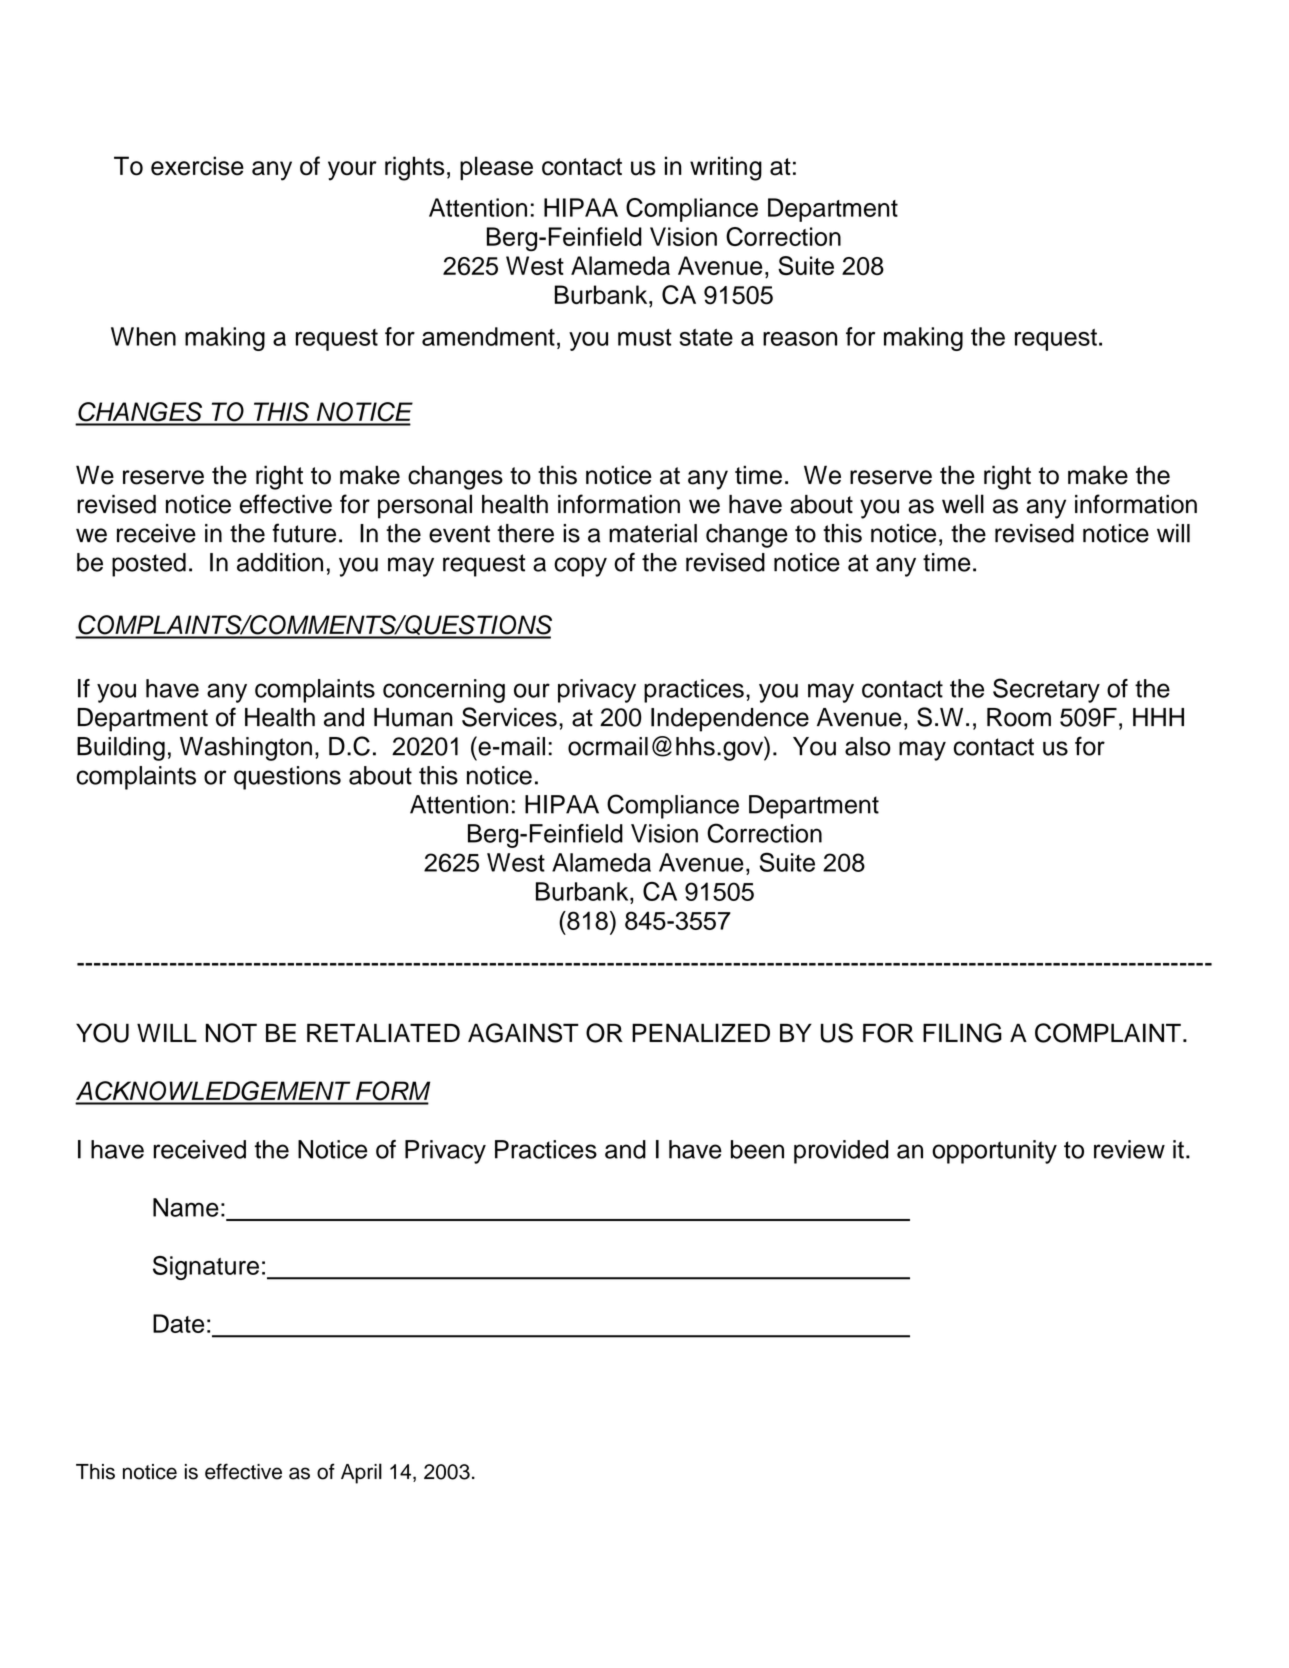  Describe the element at coordinates (800, 339) in the document. I see `reason` at that location.
